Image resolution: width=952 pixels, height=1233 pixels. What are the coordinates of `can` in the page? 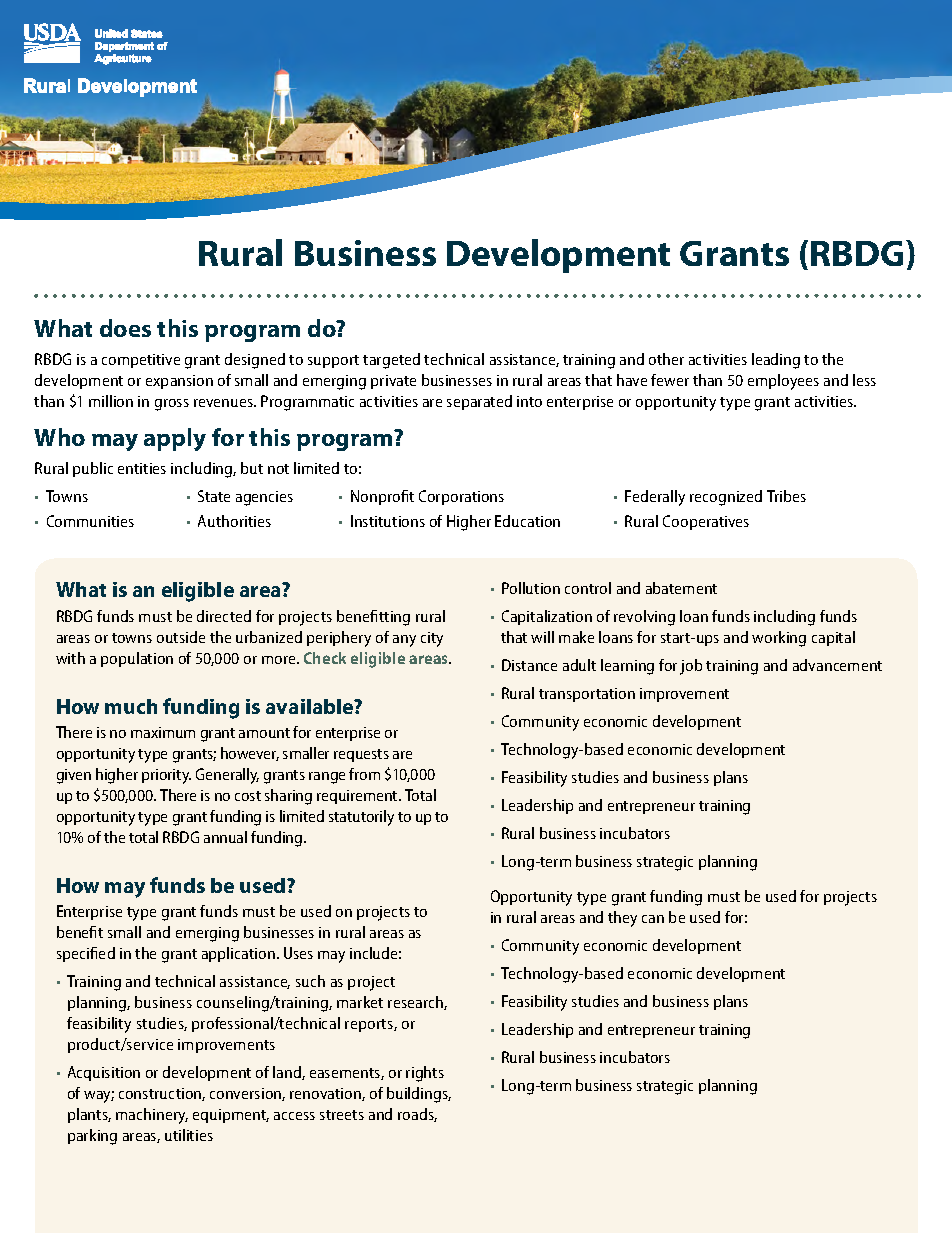 It's located at (653, 919).
